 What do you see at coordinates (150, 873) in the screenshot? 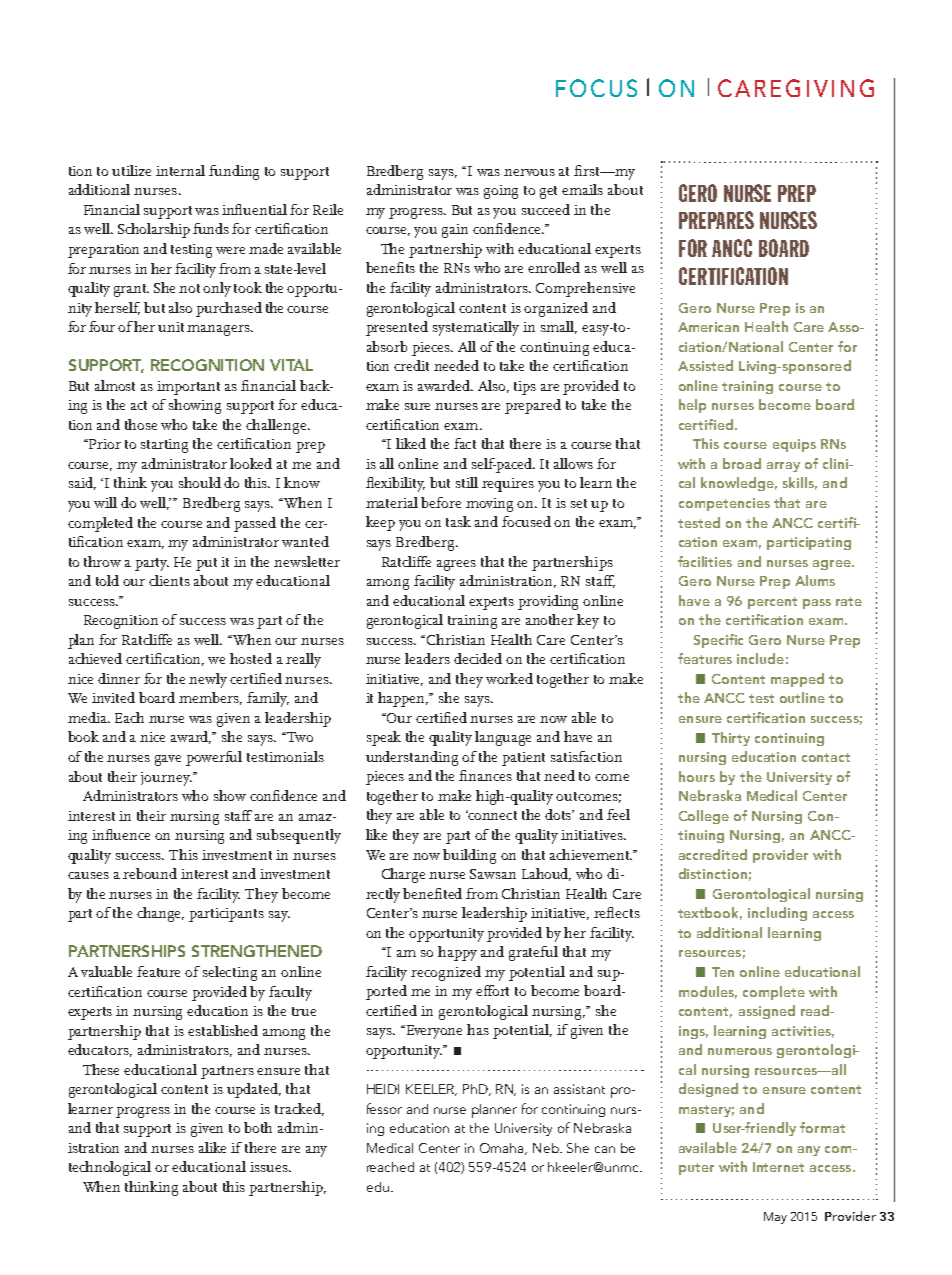
I see `rebound` at bounding box center [150, 873].
